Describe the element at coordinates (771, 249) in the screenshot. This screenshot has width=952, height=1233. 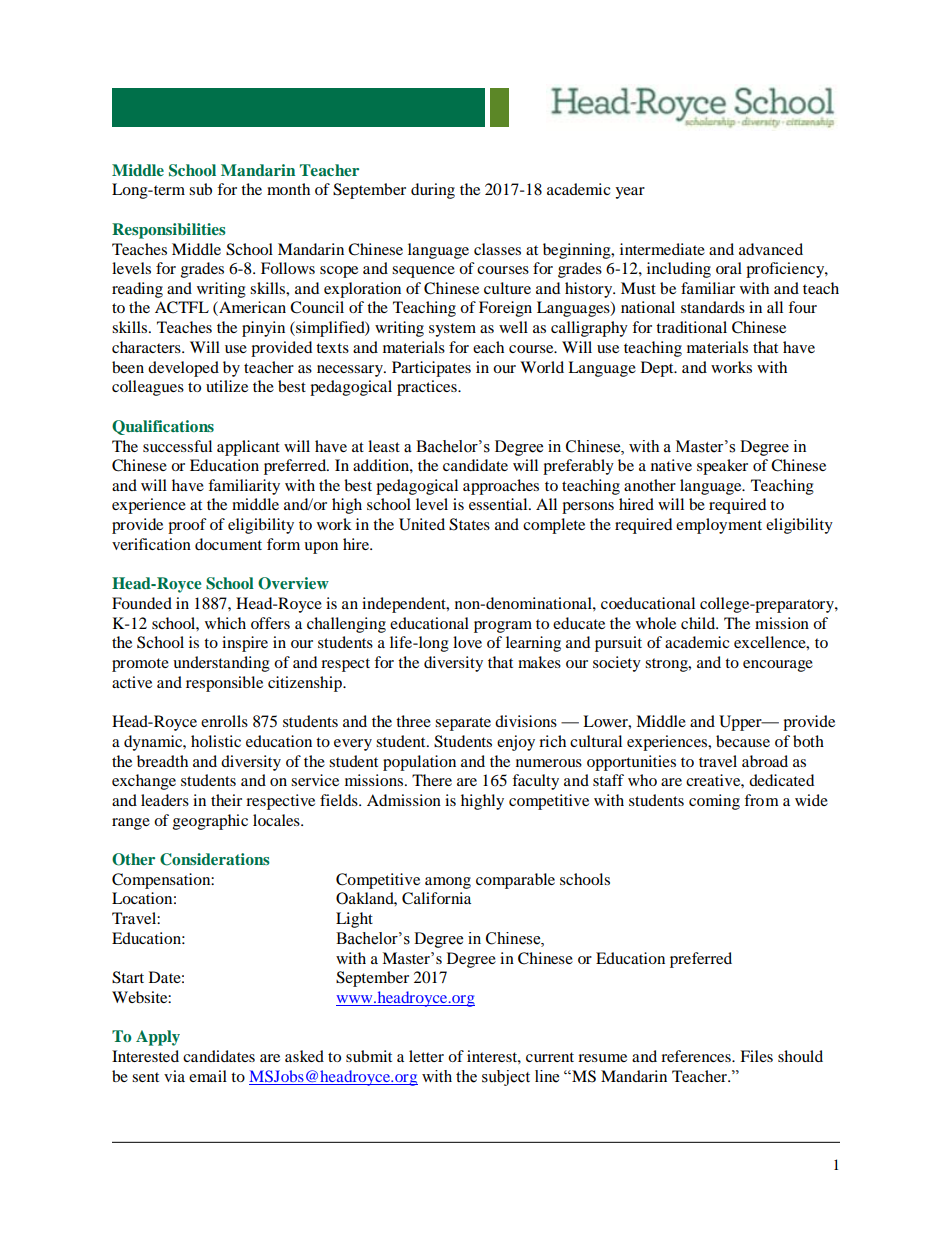
I see `advanced` at that location.
